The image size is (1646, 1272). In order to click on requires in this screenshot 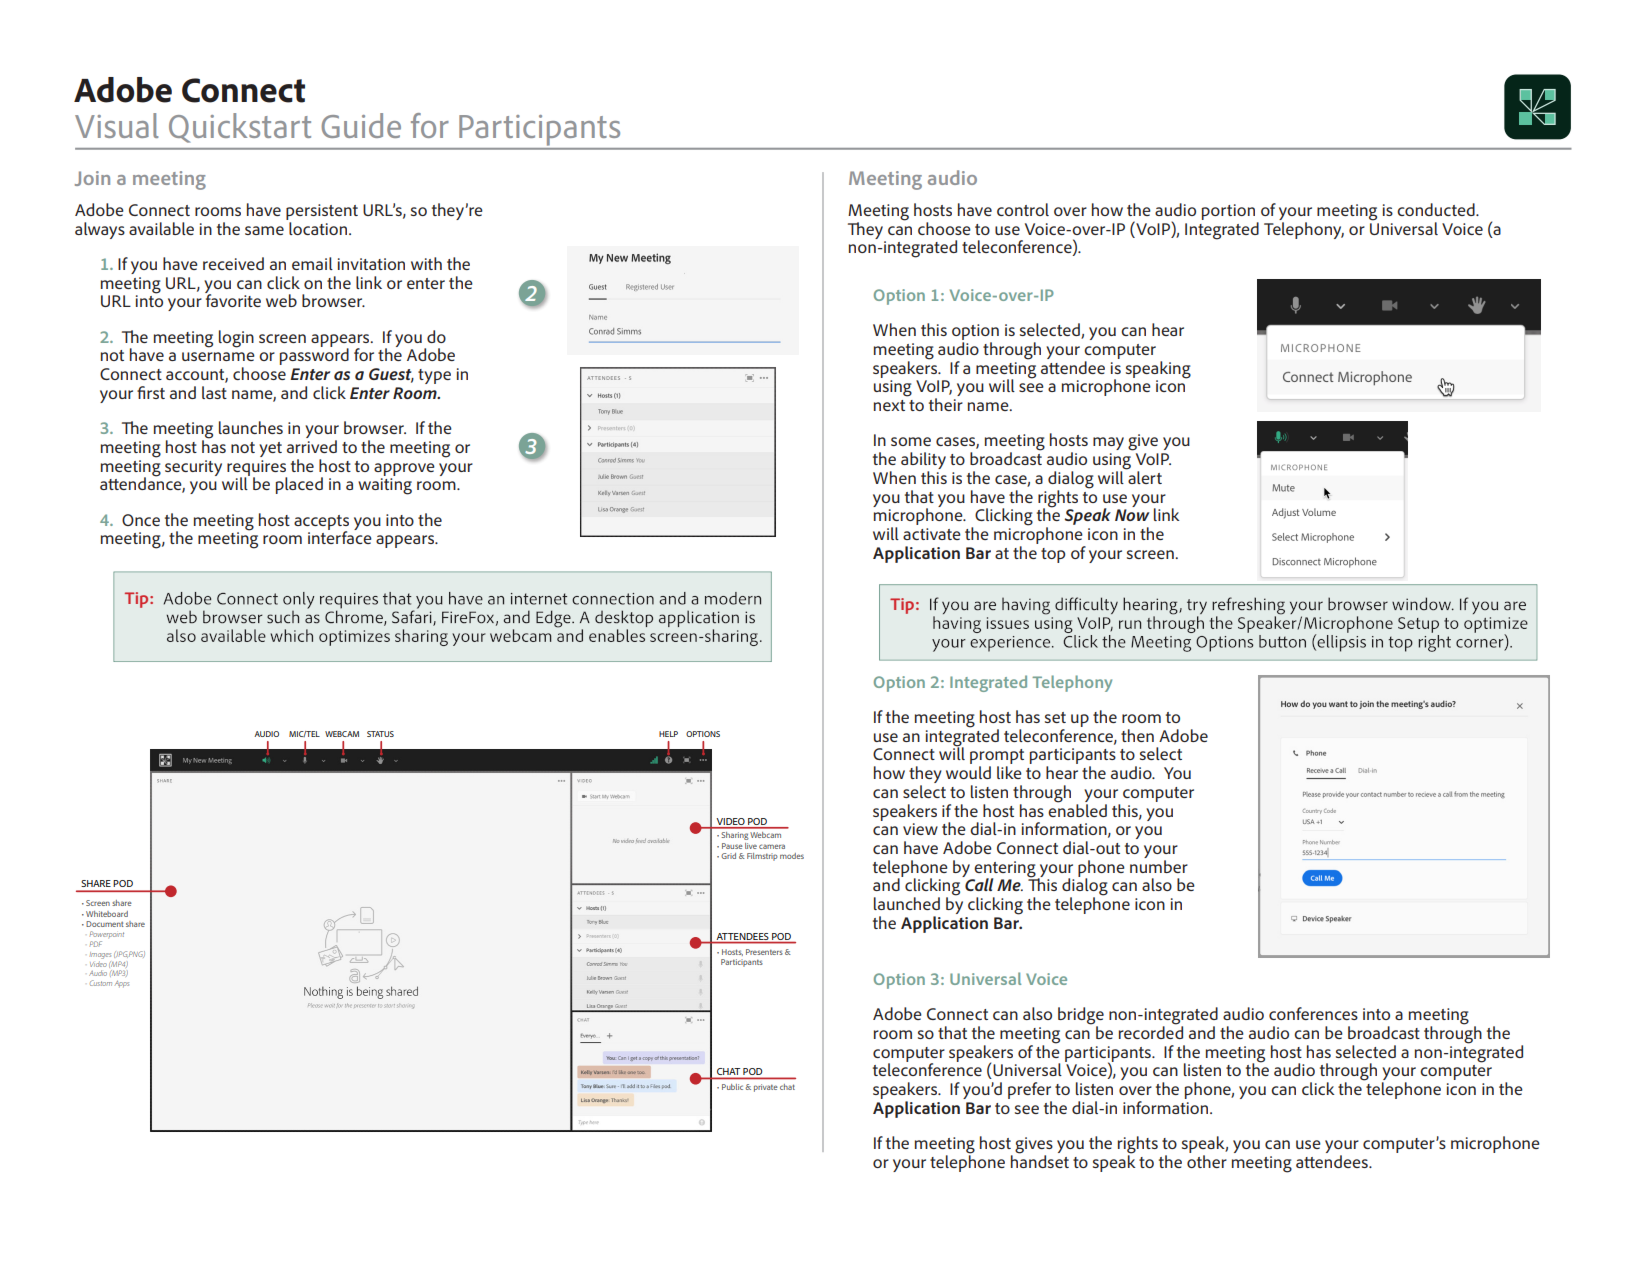, I will do `click(257, 469)`.
